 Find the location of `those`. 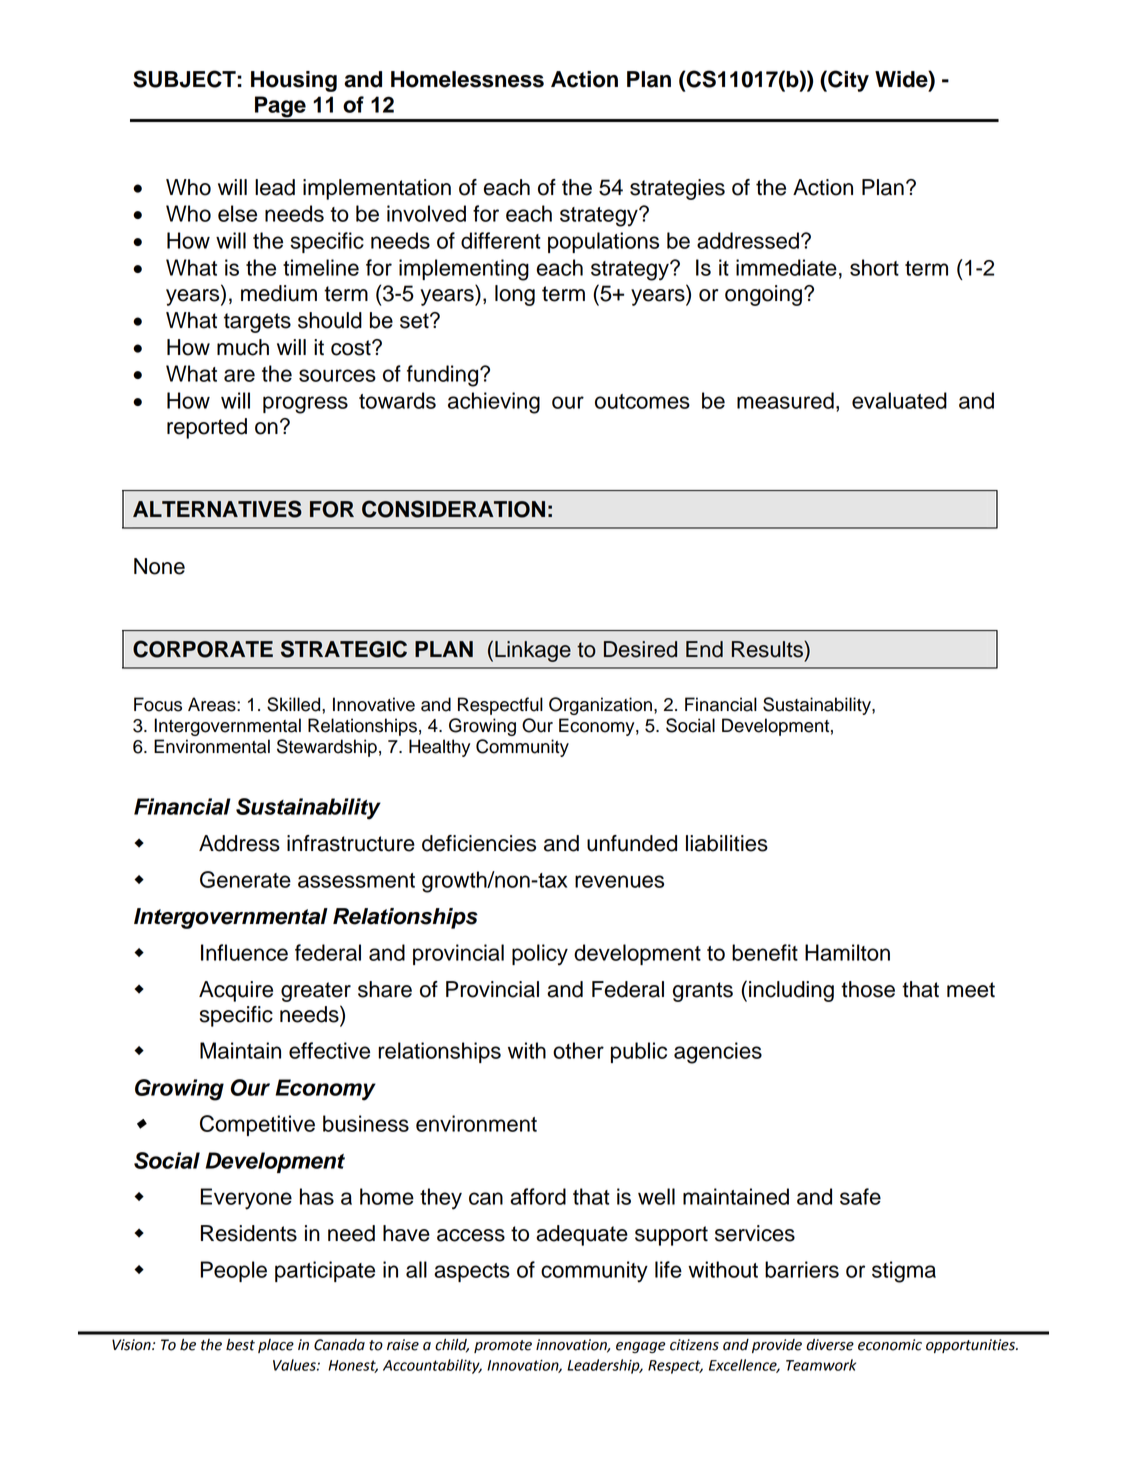

those is located at coordinates (868, 989).
